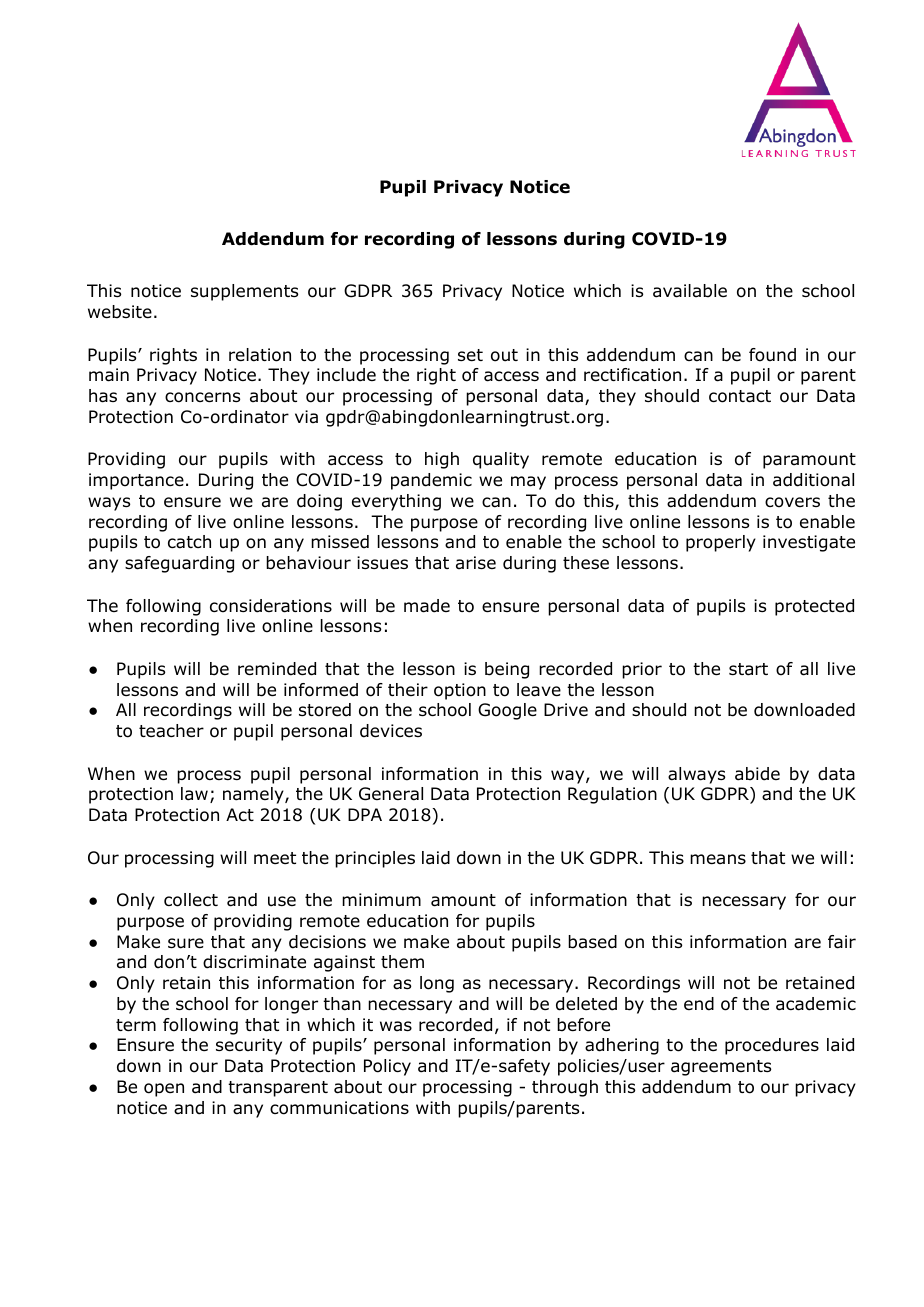 Image resolution: width=924 pixels, height=1307 pixels. Describe the element at coordinates (470, 355) in the screenshot. I see `set` at that location.
